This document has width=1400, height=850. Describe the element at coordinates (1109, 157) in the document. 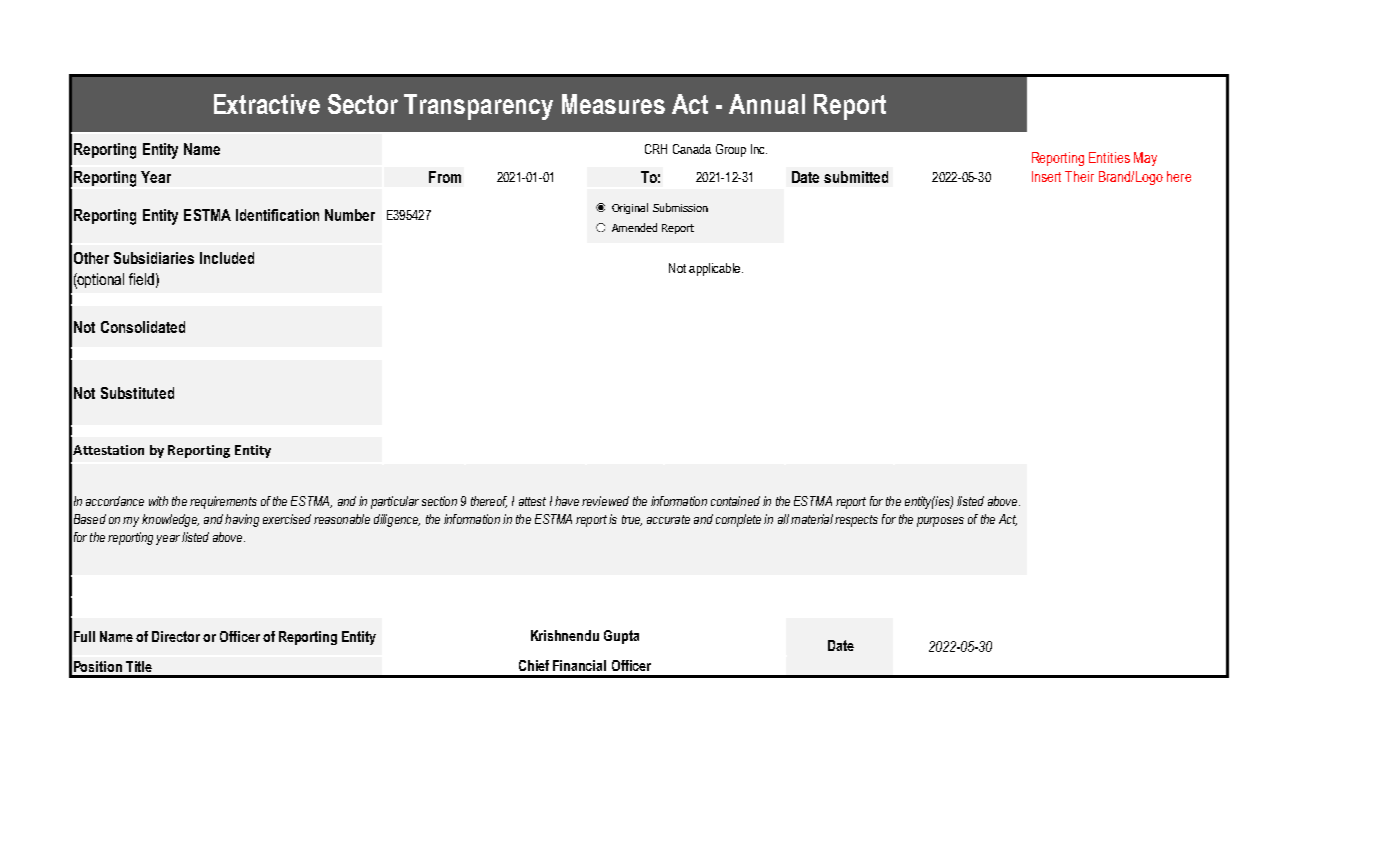

I see `Entities` at that location.
